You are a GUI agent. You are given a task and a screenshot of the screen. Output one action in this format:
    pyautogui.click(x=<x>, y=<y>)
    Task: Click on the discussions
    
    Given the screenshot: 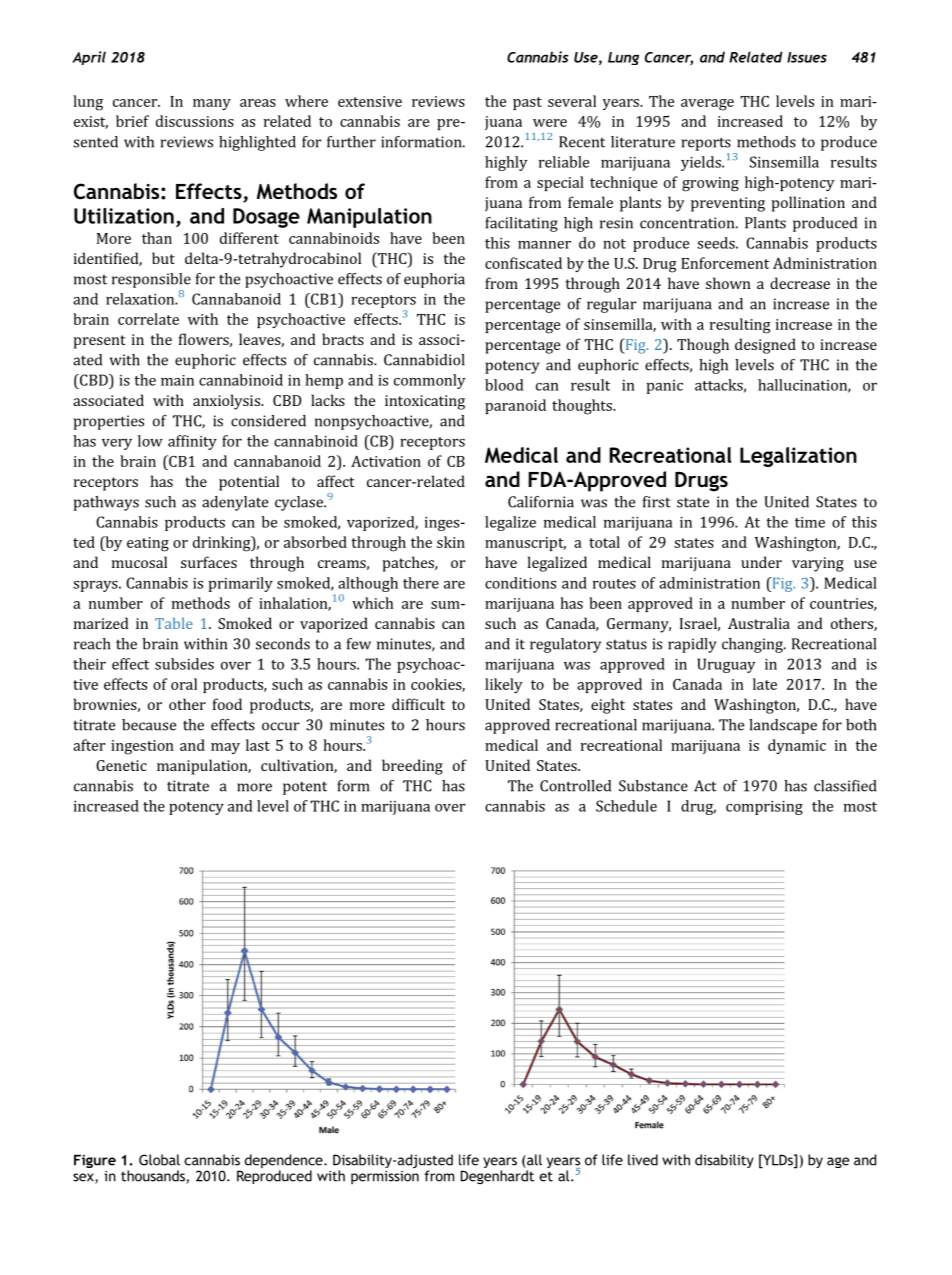 What is the action you would take?
    pyautogui.click(x=195, y=121)
